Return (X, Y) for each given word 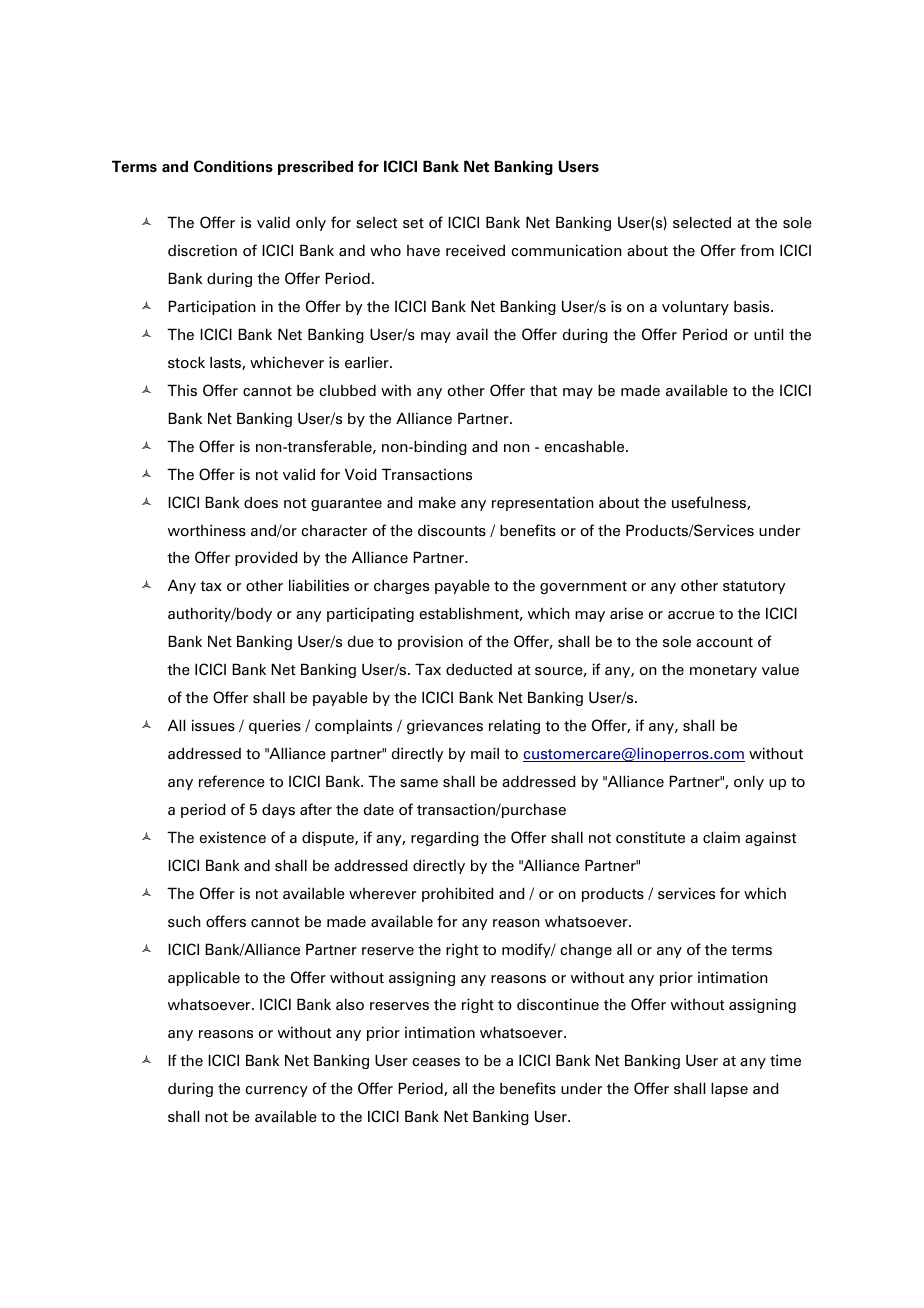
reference (232, 781)
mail (485, 753)
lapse (729, 1089)
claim (721, 837)
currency (276, 1091)
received (475, 250)
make (437, 502)
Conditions (233, 166)
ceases (436, 1062)
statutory (754, 587)
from (757, 250)
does (261, 502)
